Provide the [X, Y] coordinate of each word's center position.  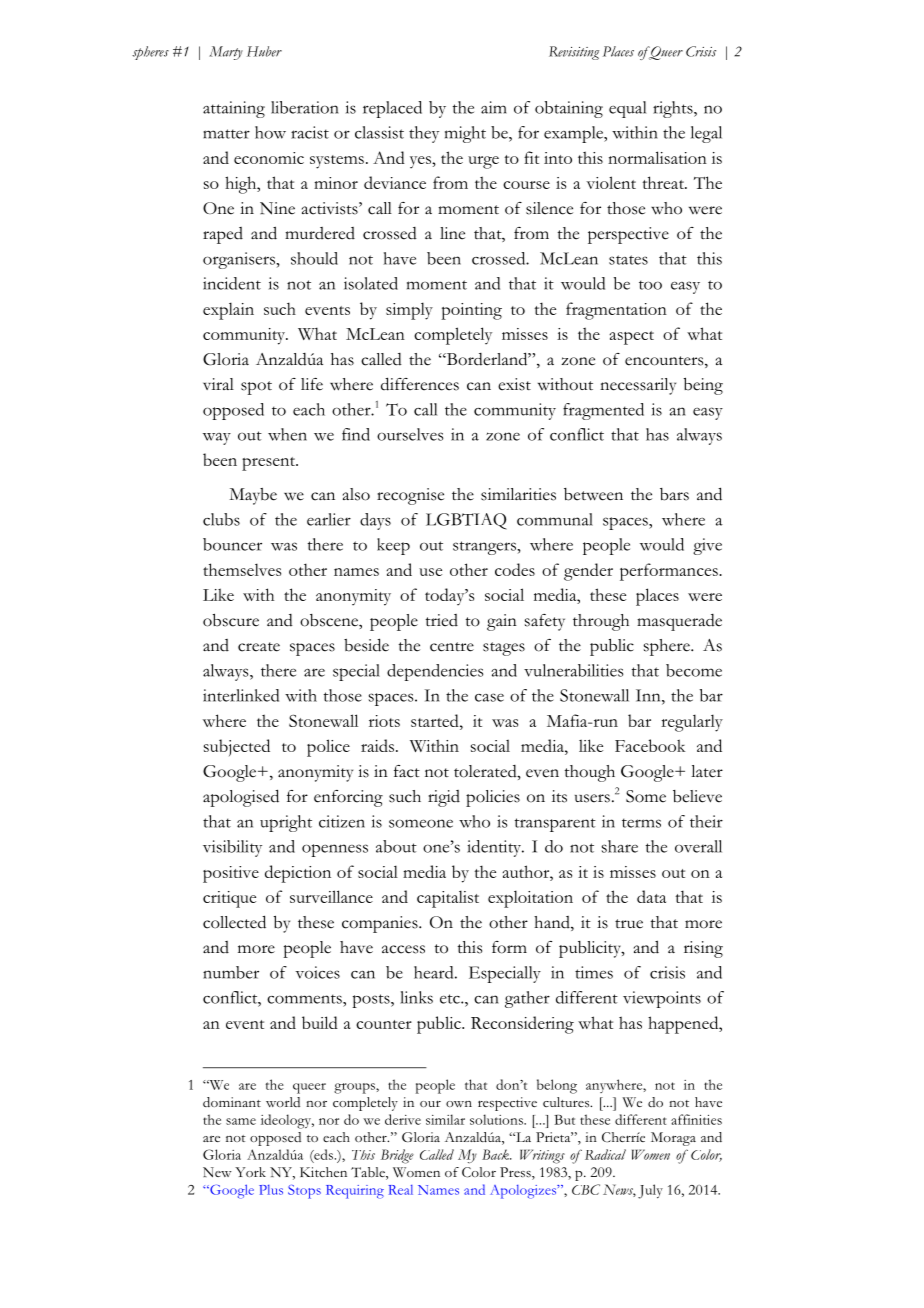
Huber [264, 51]
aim [494, 107]
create [259, 647]
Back [496, 1154]
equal [627, 109]
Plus [271, 1190]
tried [441, 620]
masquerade [679, 622]
